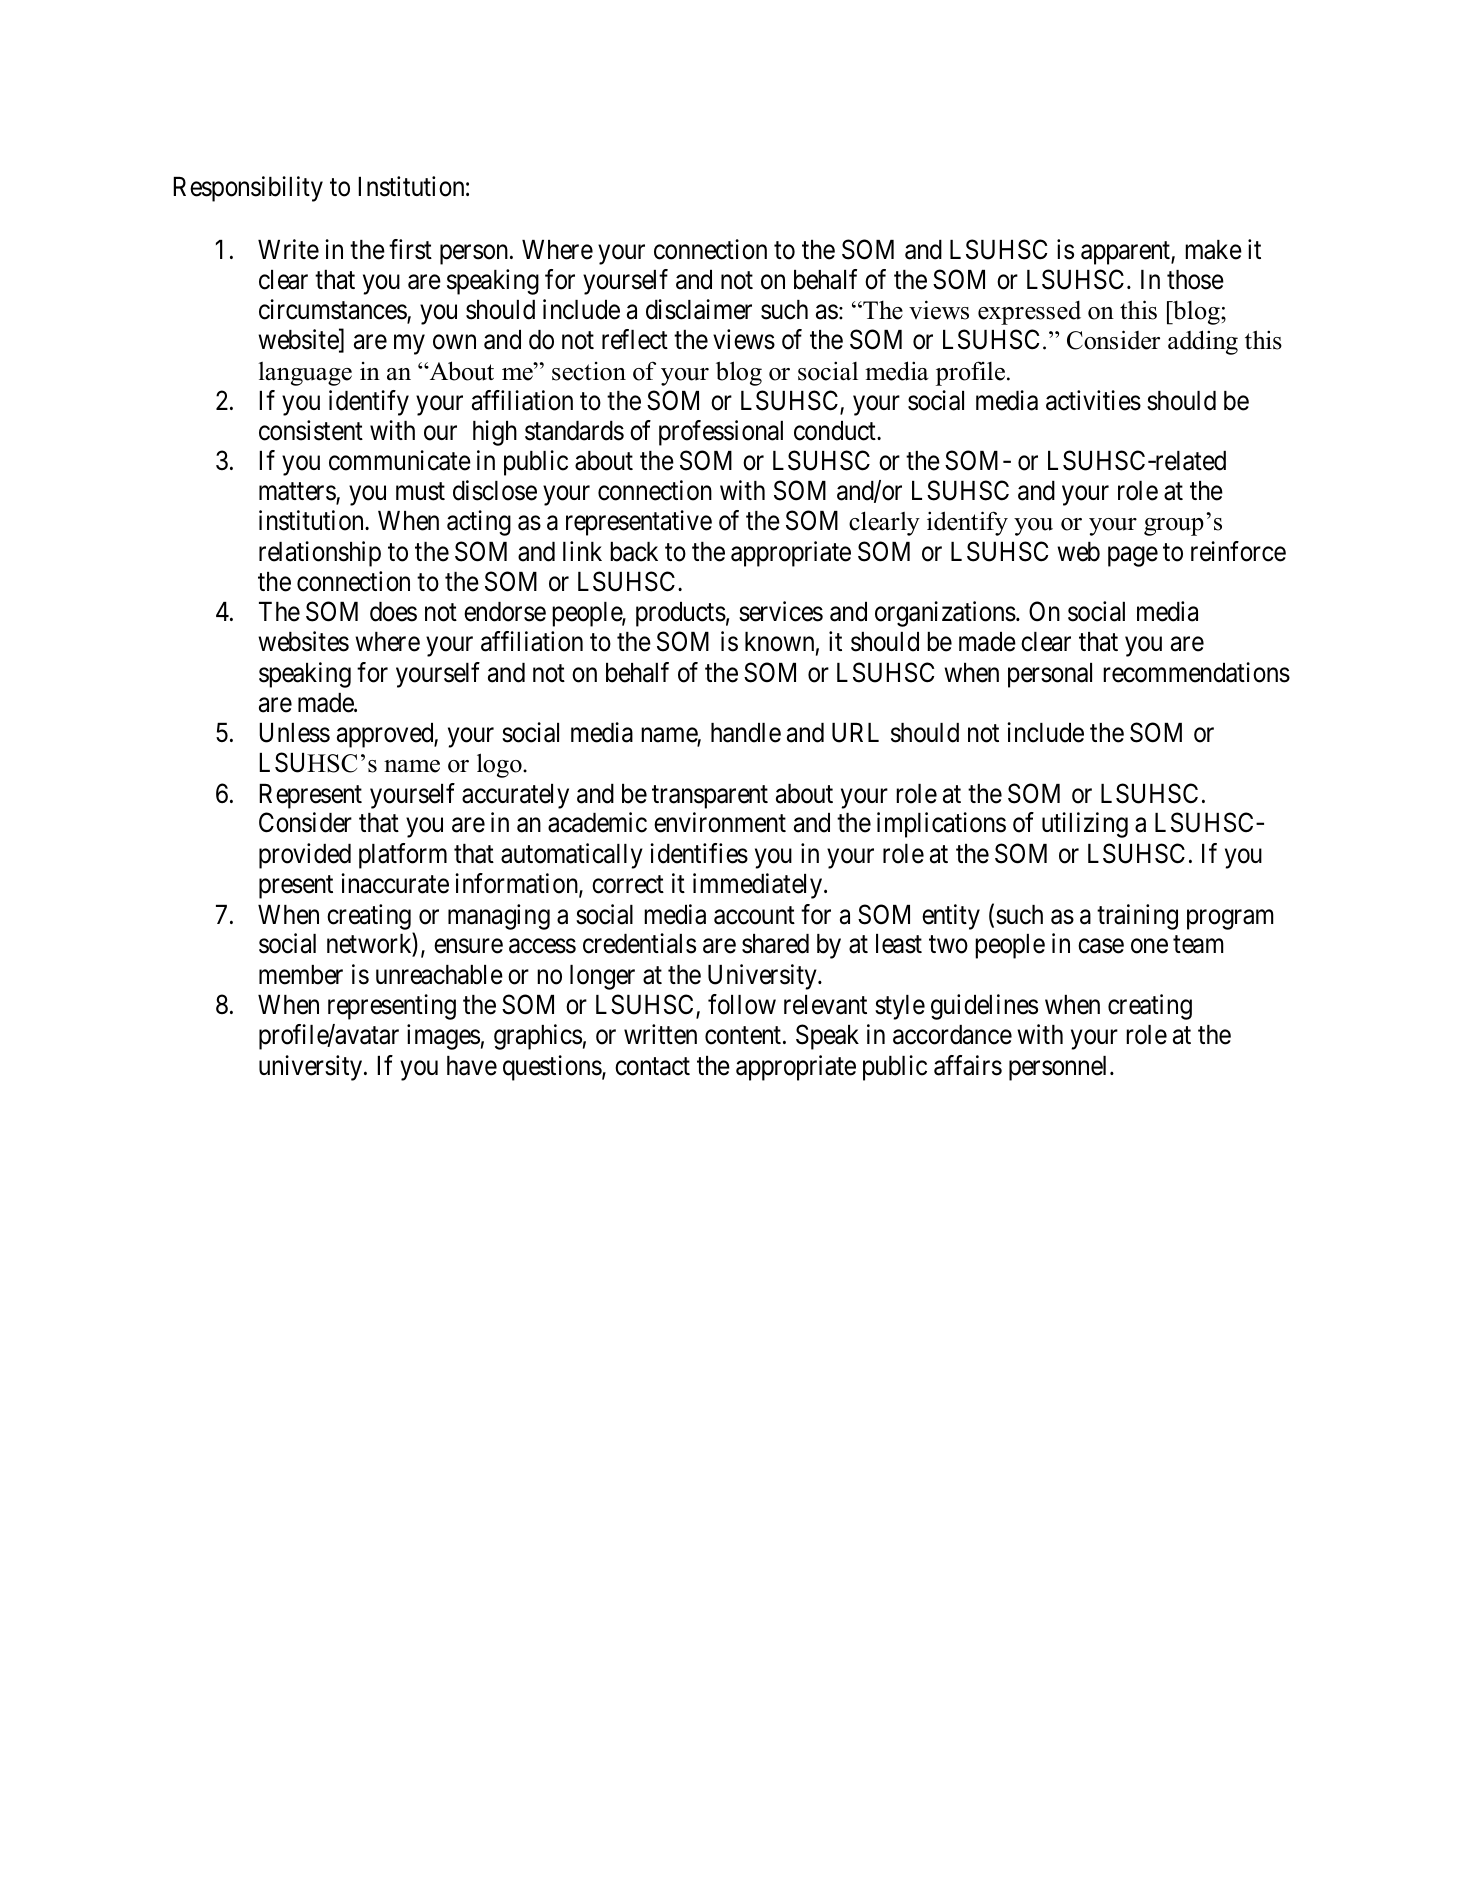 The width and height of the image is (1461, 1891). Describe the element at coordinates (443, 1037) in the image. I see `images` at that location.
